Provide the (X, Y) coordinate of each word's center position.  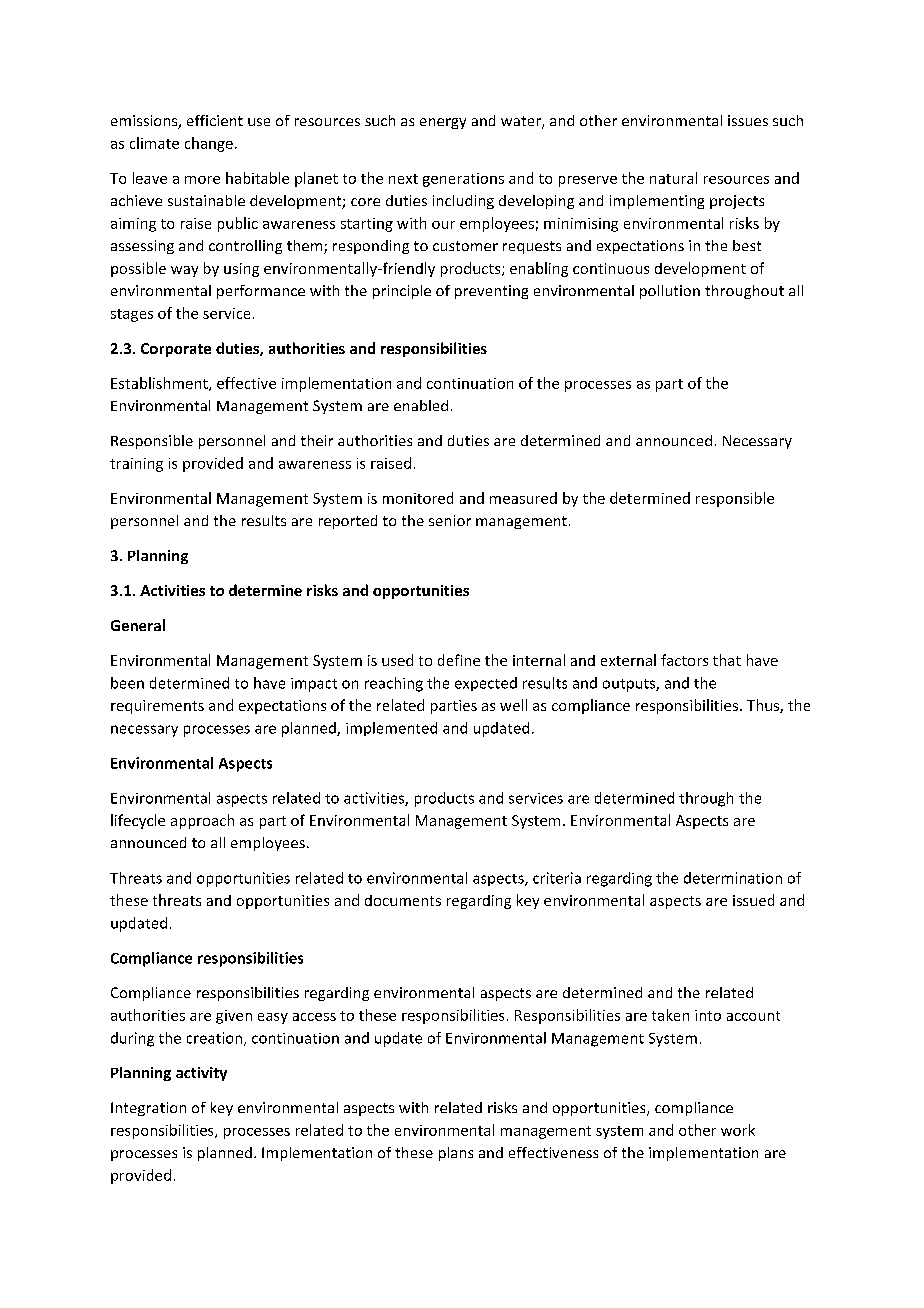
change (209, 144)
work (738, 1130)
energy (443, 123)
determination (733, 878)
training (136, 465)
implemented (391, 729)
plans (456, 1154)
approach (202, 821)
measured (523, 498)
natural (673, 178)
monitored (418, 498)
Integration (148, 1109)
